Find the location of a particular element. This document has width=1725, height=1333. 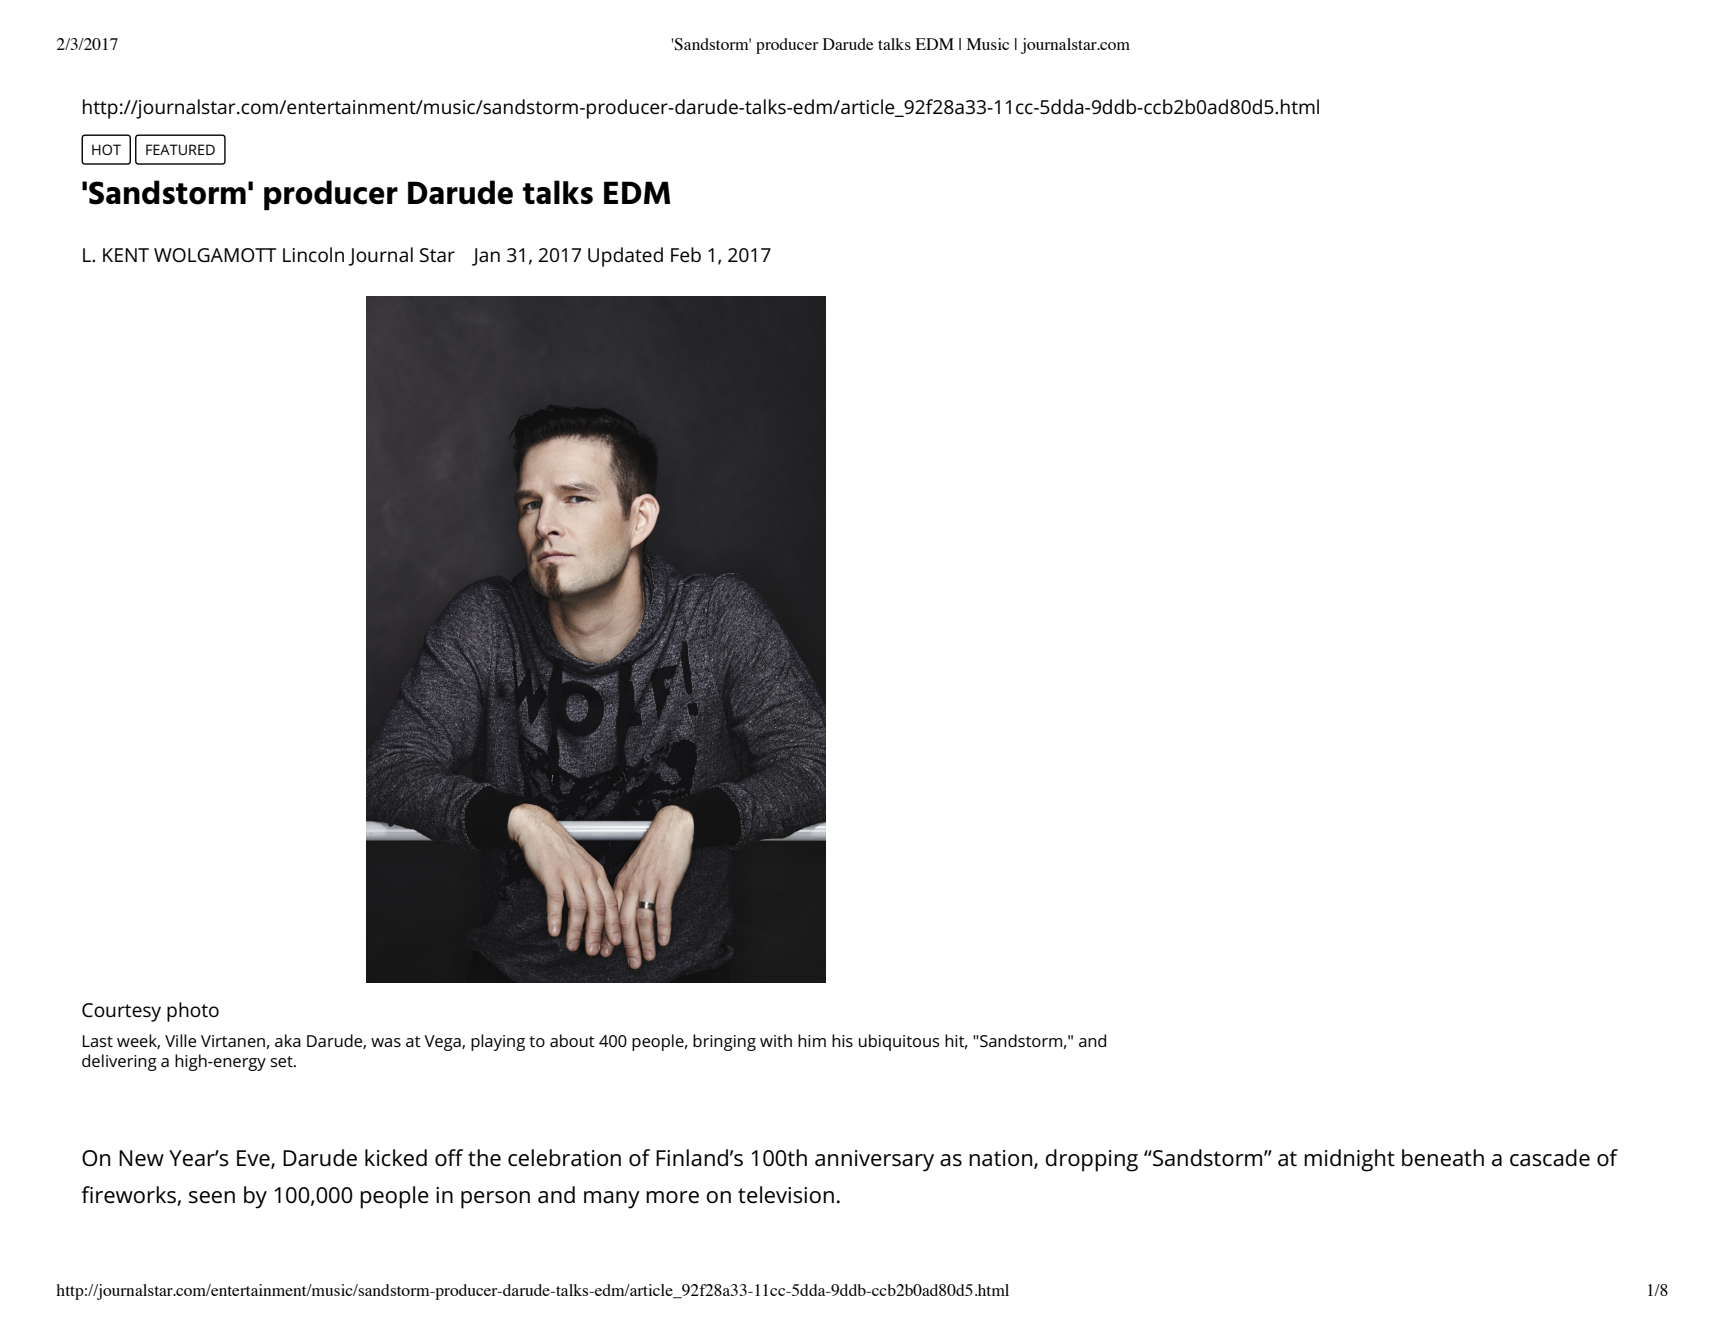

him is located at coordinates (812, 1040).
